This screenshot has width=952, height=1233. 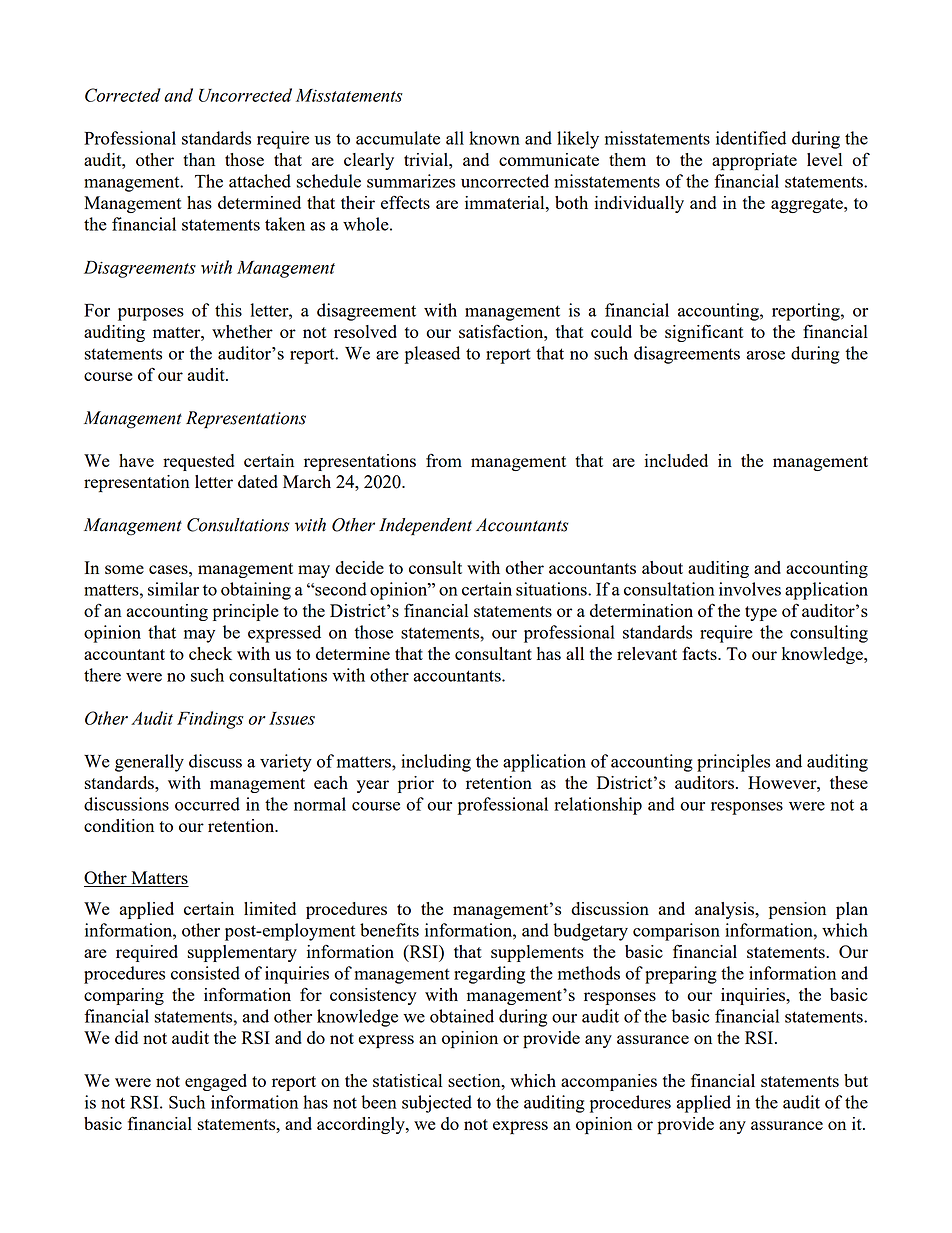 What do you see at coordinates (198, 462) in the screenshot?
I see `requested` at bounding box center [198, 462].
